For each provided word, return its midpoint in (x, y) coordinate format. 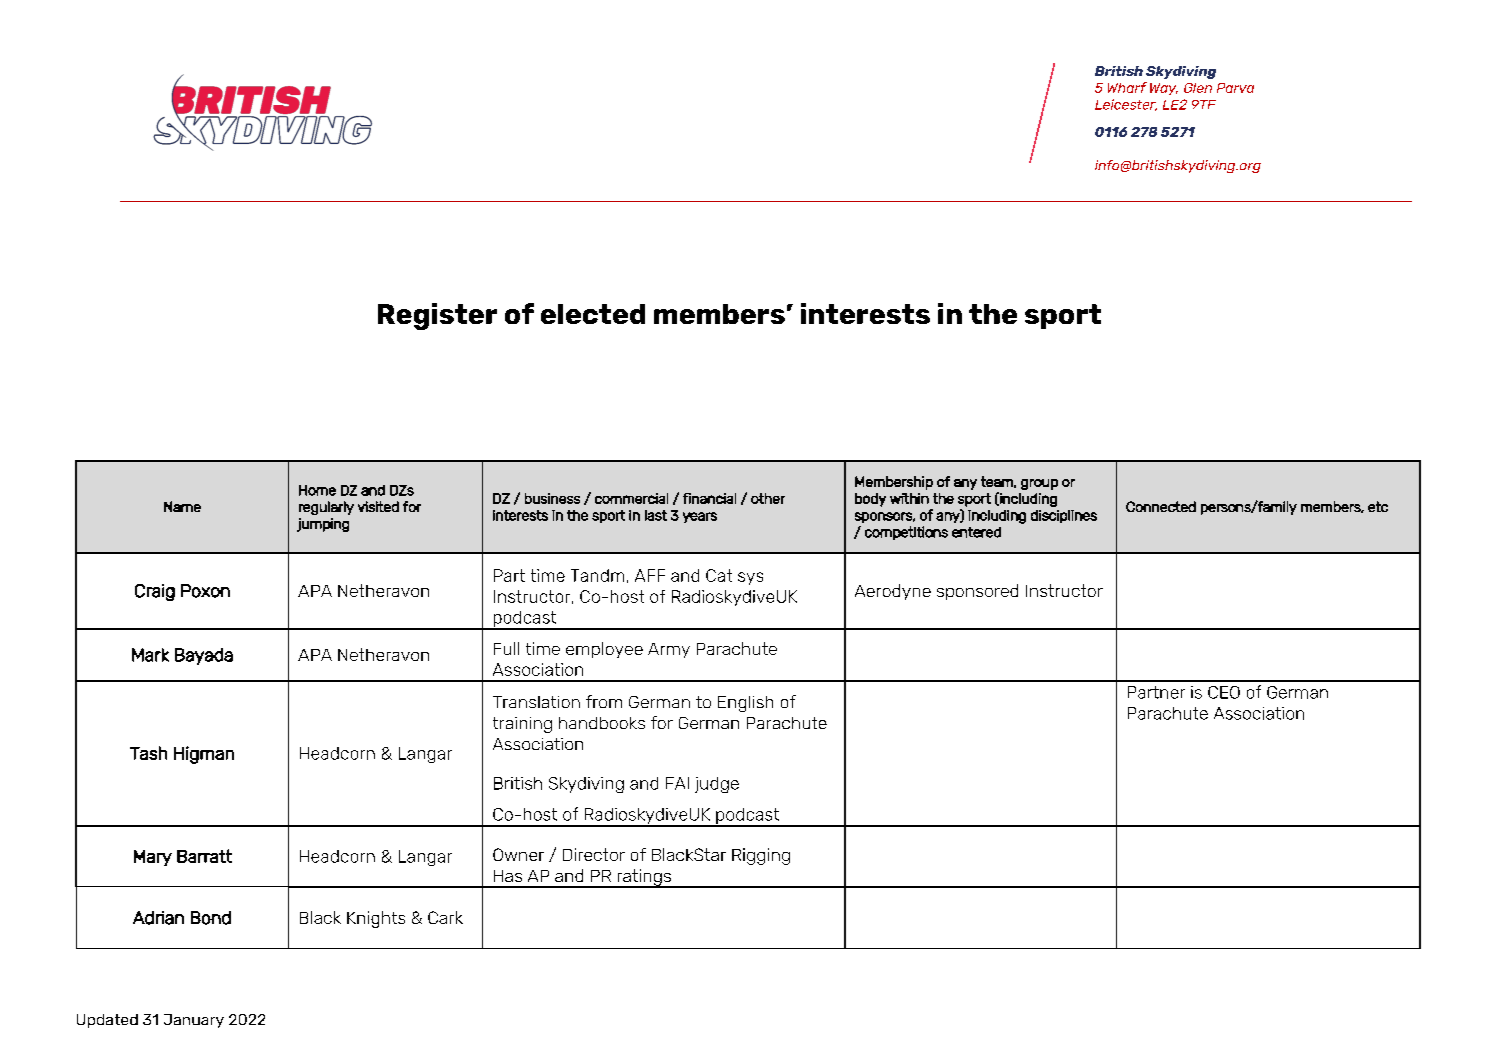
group (1039, 484)
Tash (148, 753)
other (768, 498)
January (194, 1021)
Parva (1235, 88)
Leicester (1126, 105)
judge (717, 785)
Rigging (761, 856)
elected (593, 314)
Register (437, 316)
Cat (719, 575)
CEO (1224, 692)
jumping (323, 525)
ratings (644, 878)
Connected (1161, 506)
